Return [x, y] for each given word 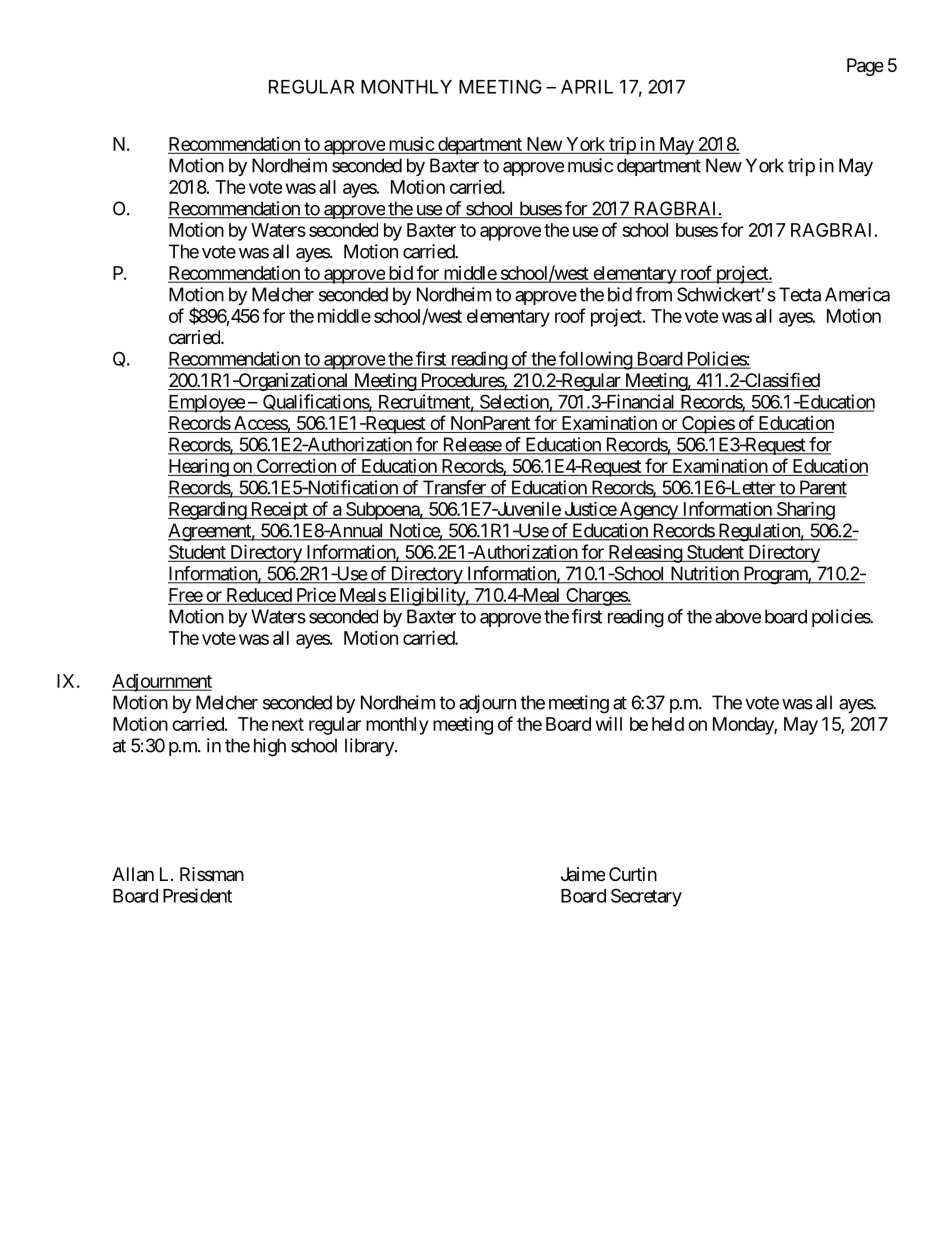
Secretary [646, 897]
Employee [207, 404]
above [738, 616]
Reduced [259, 596]
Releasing [645, 554]
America [857, 294]
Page [865, 67]
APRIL [587, 87]
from [653, 294]
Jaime [583, 874]
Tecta [800, 294]
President [197, 895]
